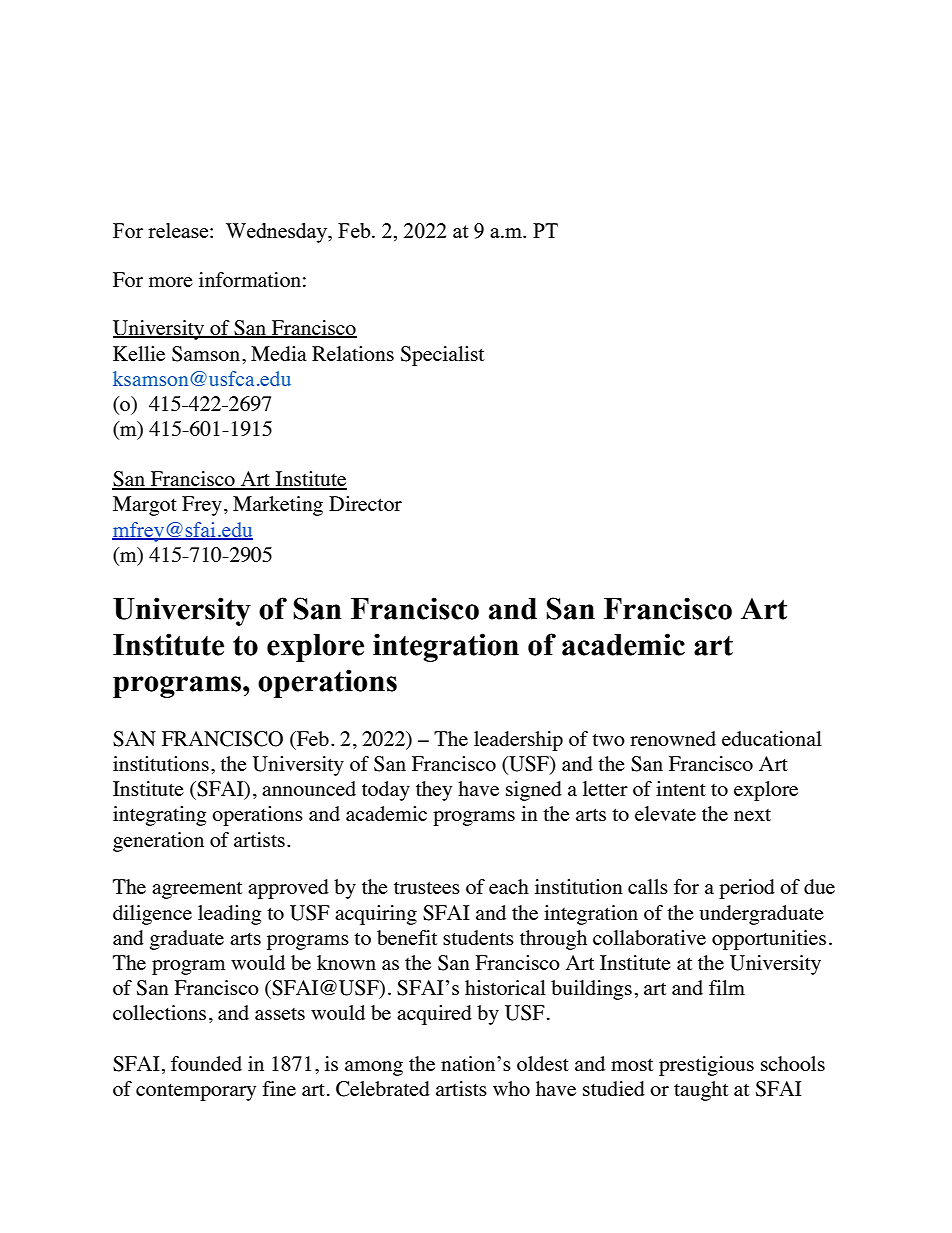 Image resolution: width=952 pixels, height=1233 pixels. Describe the element at coordinates (365, 503) in the image. I see `Director` at that location.
